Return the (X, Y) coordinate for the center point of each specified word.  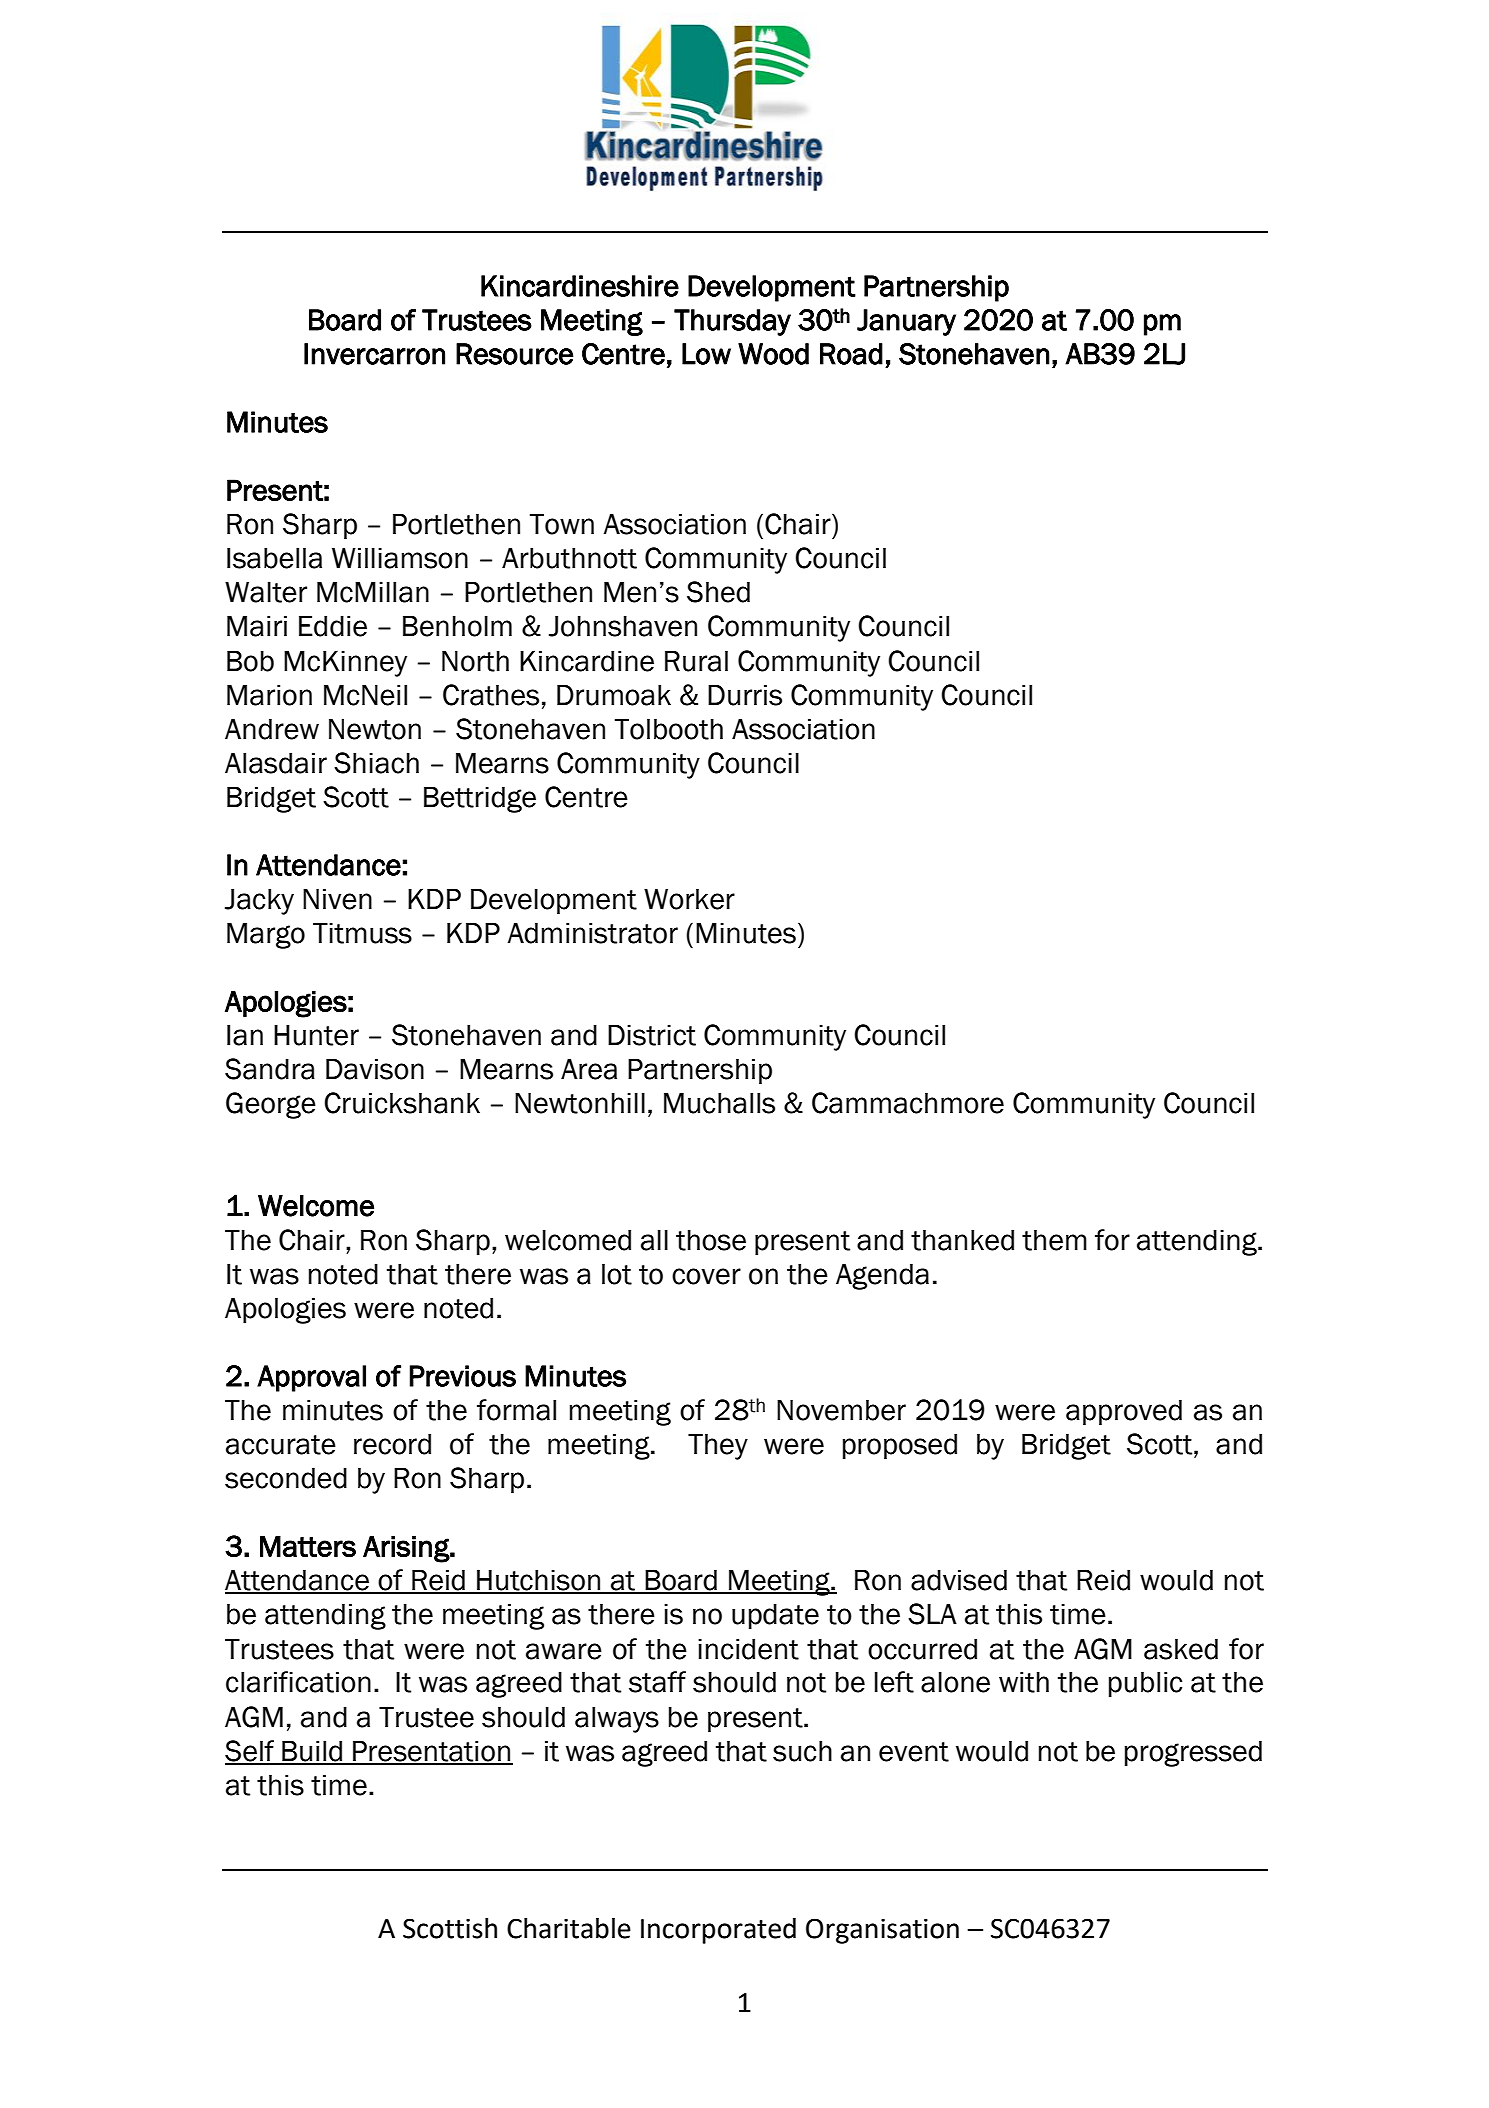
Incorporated (718, 1931)
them (1054, 1240)
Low (706, 354)
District (652, 1035)
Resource (515, 354)
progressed (1193, 1753)
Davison (375, 1069)
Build (312, 1752)
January (906, 322)
